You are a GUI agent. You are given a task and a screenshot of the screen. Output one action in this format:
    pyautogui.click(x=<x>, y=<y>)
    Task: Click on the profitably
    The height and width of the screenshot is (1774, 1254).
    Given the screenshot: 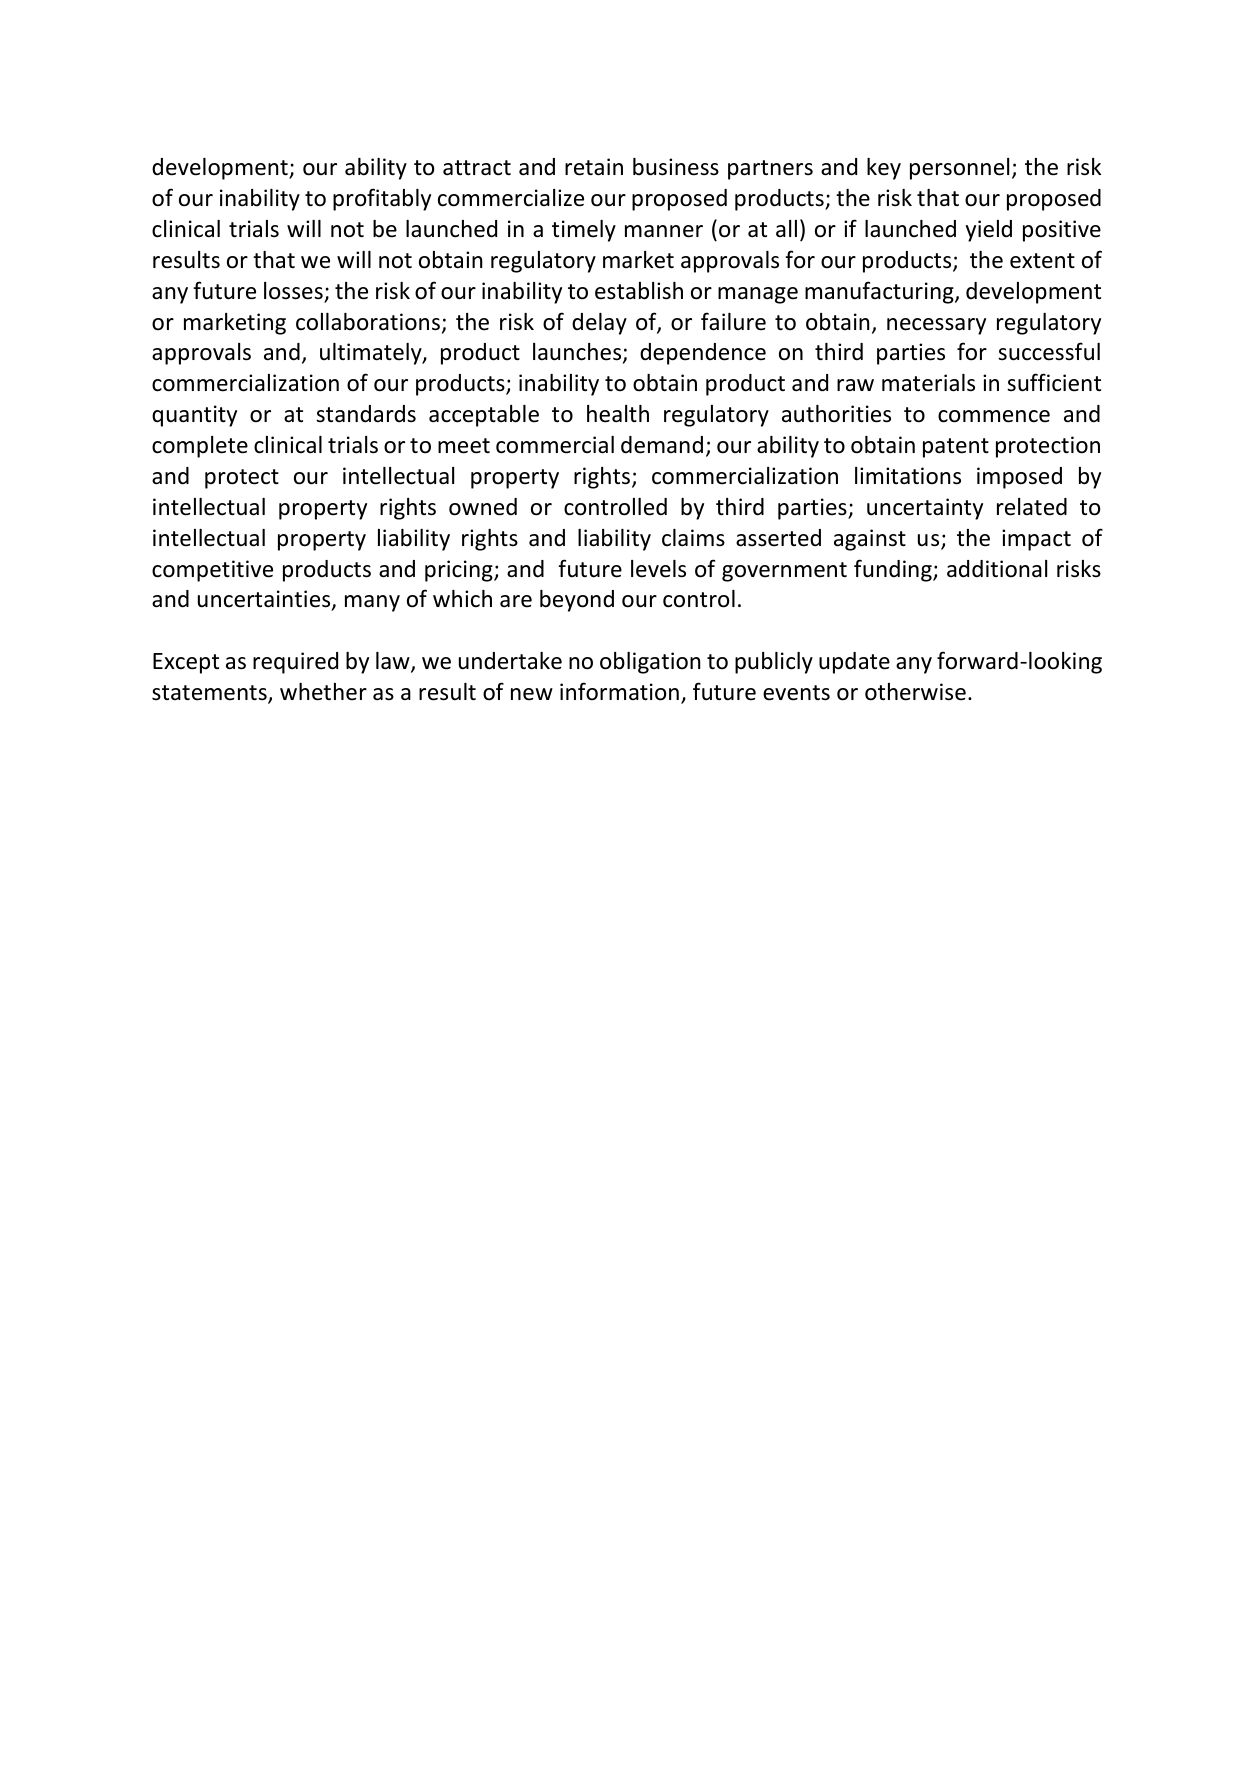 What is the action you would take?
    pyautogui.click(x=382, y=199)
